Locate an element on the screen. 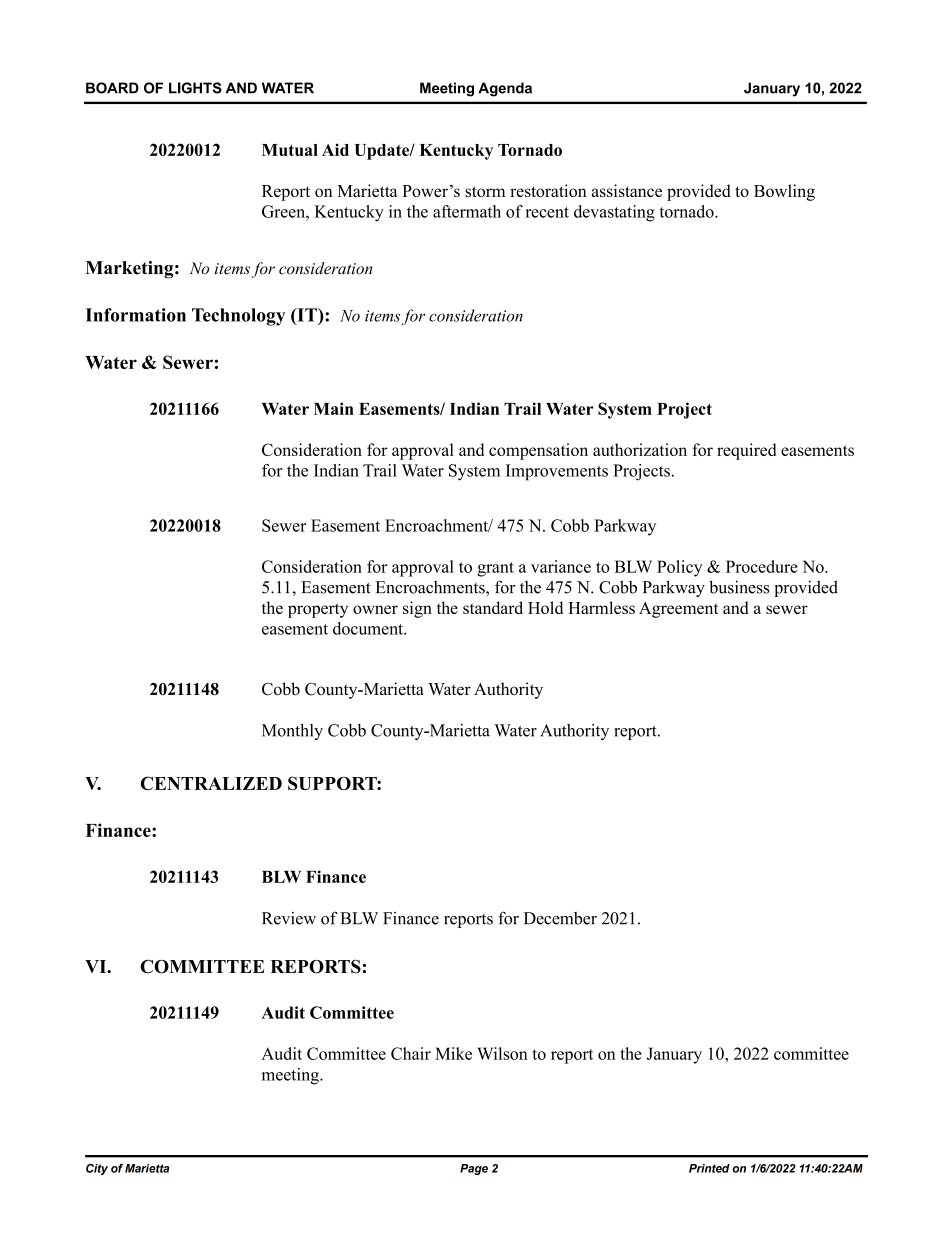 This screenshot has height=1233, width=952. assistance is located at coordinates (627, 190).
